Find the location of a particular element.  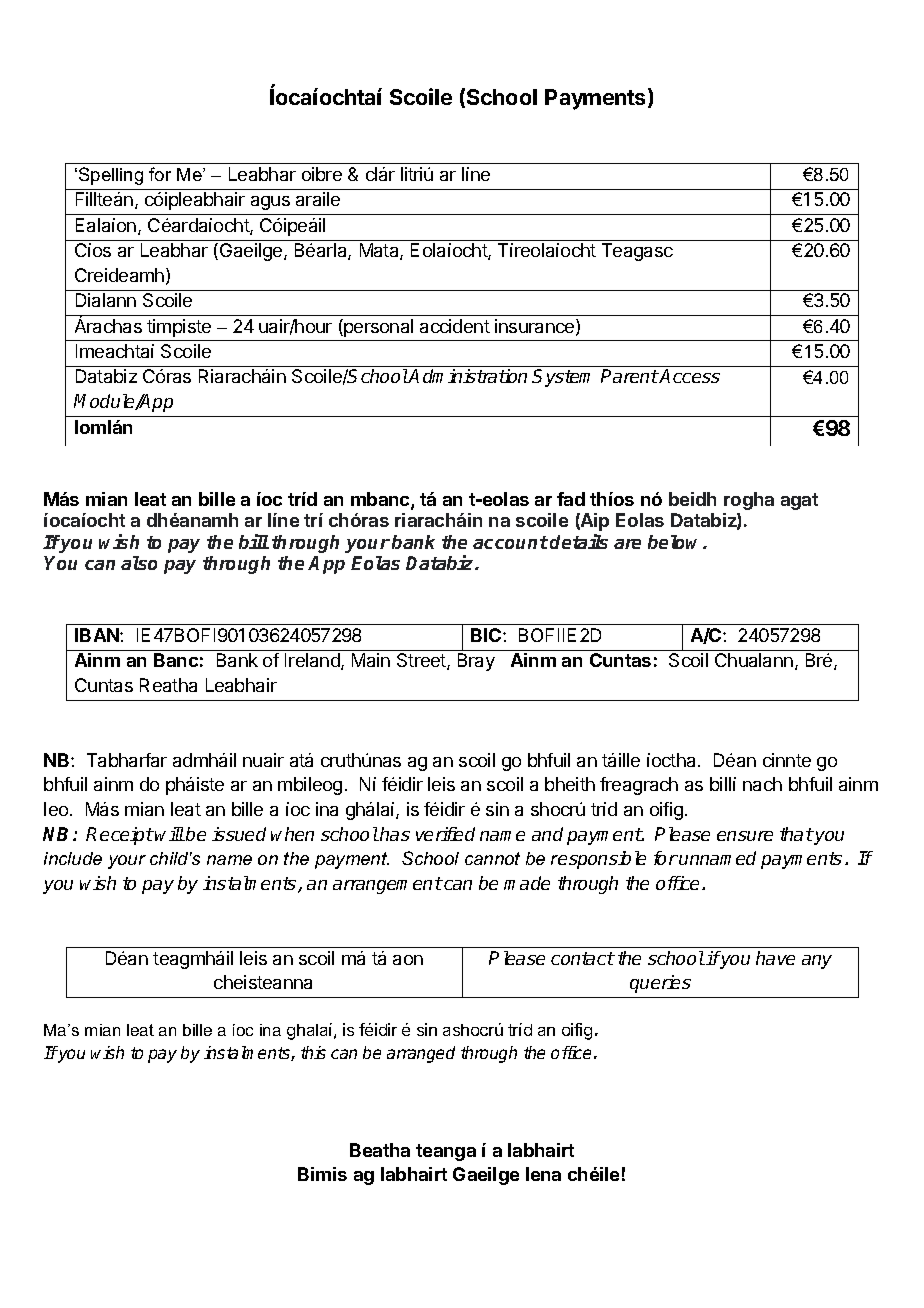

also is located at coordinates (139, 563).
